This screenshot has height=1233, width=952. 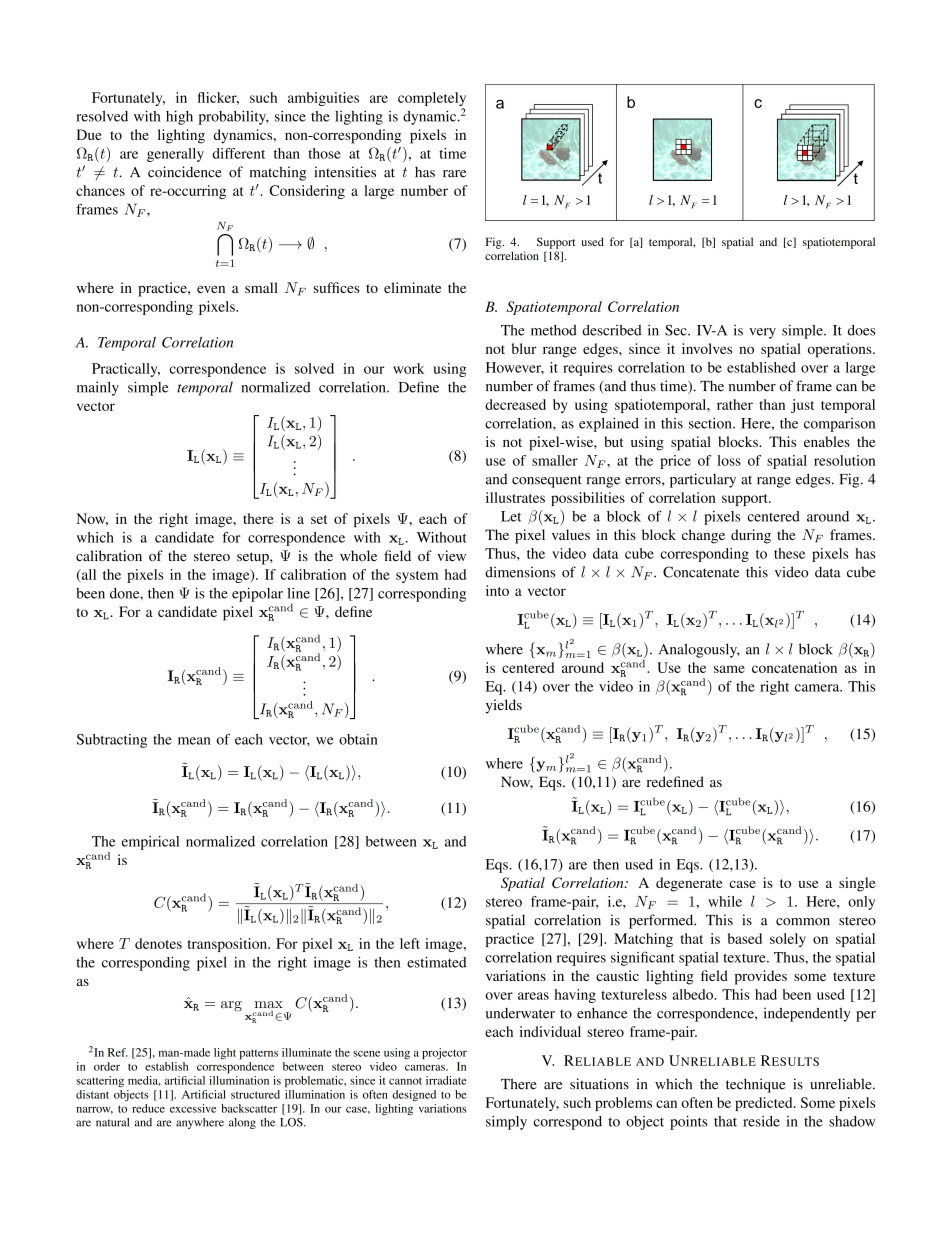 What do you see at coordinates (794, 667) in the screenshot?
I see `concatenation` at bounding box center [794, 667].
